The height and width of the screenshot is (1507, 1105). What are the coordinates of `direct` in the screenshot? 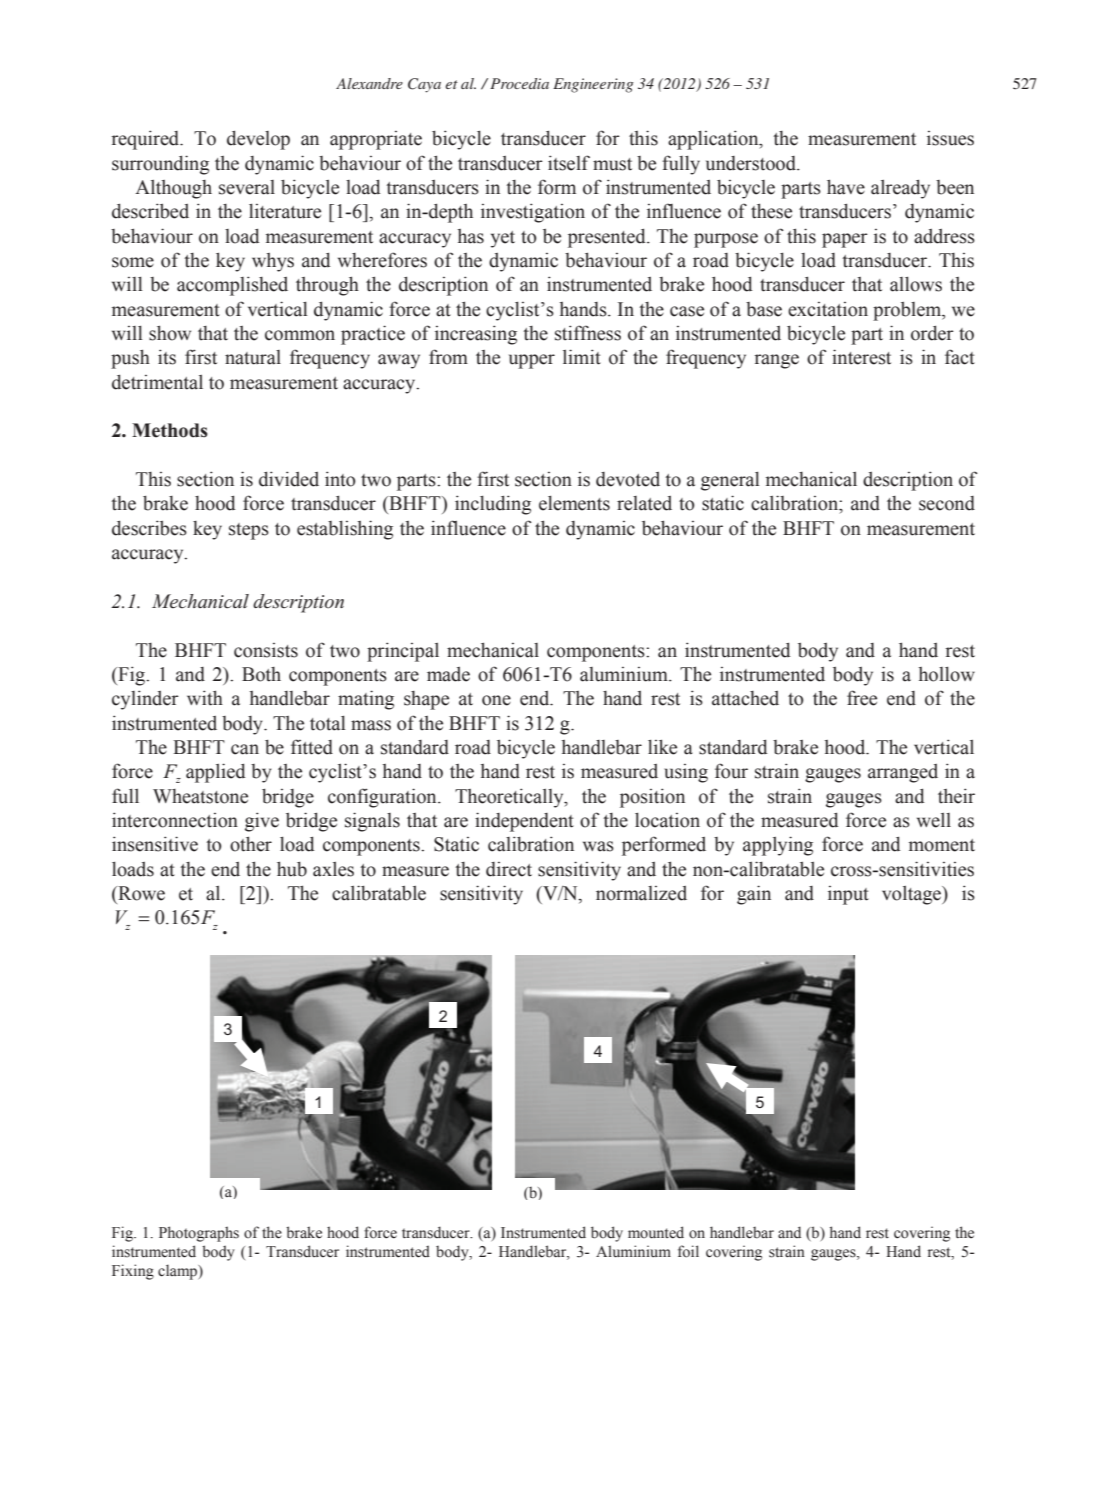 It's located at (509, 869).
